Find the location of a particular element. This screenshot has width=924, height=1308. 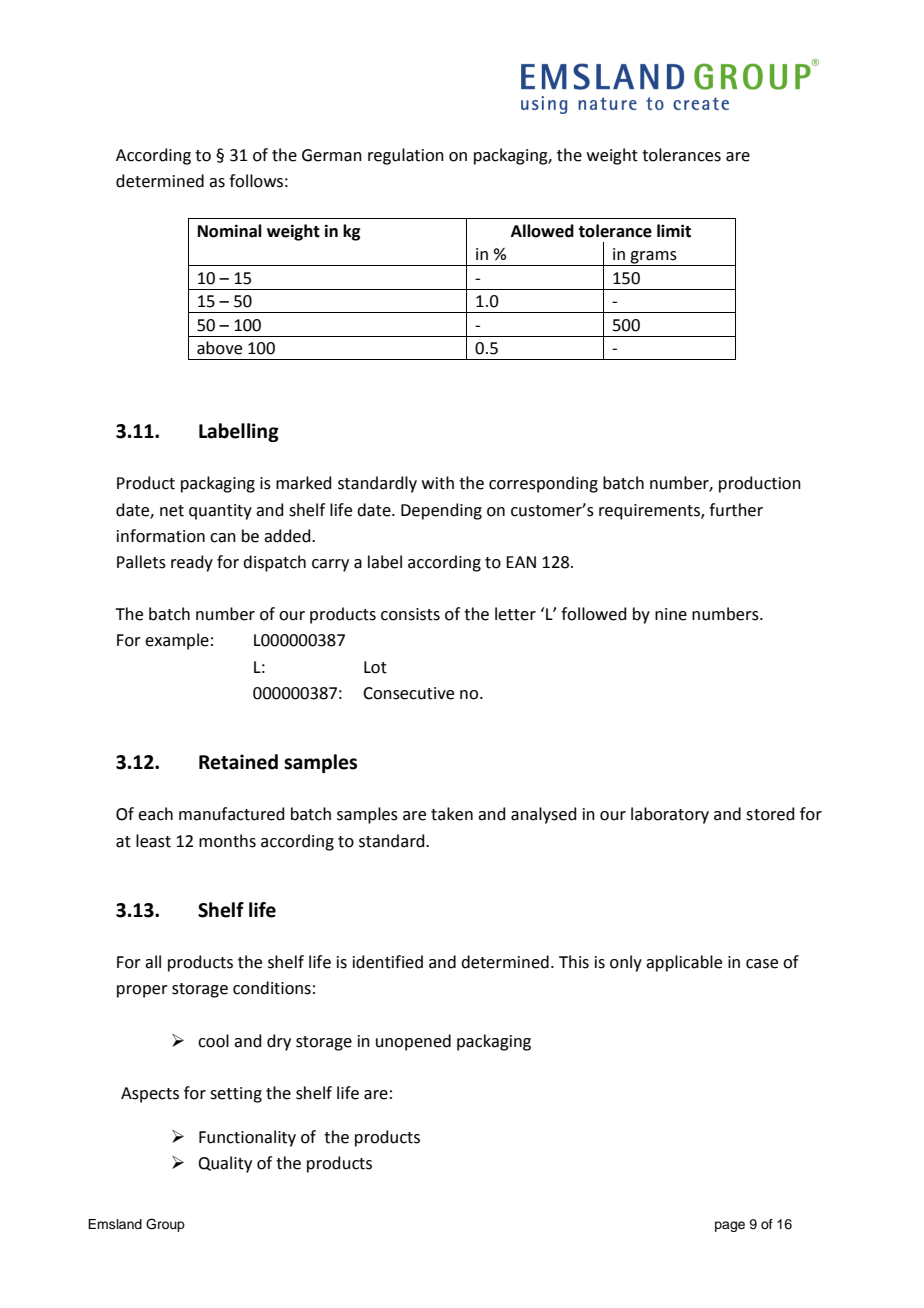

nine is located at coordinates (671, 614).
